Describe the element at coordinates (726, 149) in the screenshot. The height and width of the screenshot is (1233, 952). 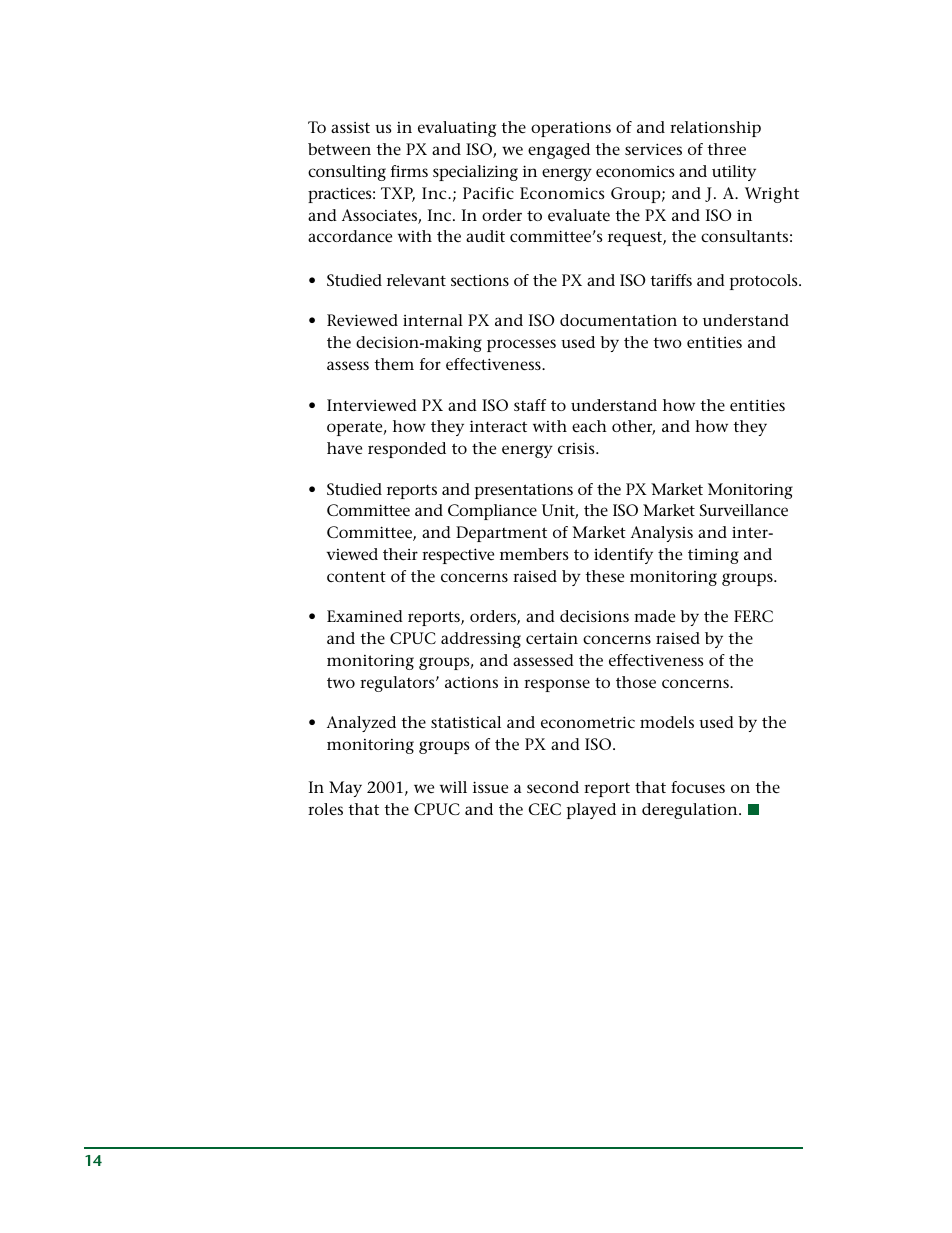
I see `three` at that location.
